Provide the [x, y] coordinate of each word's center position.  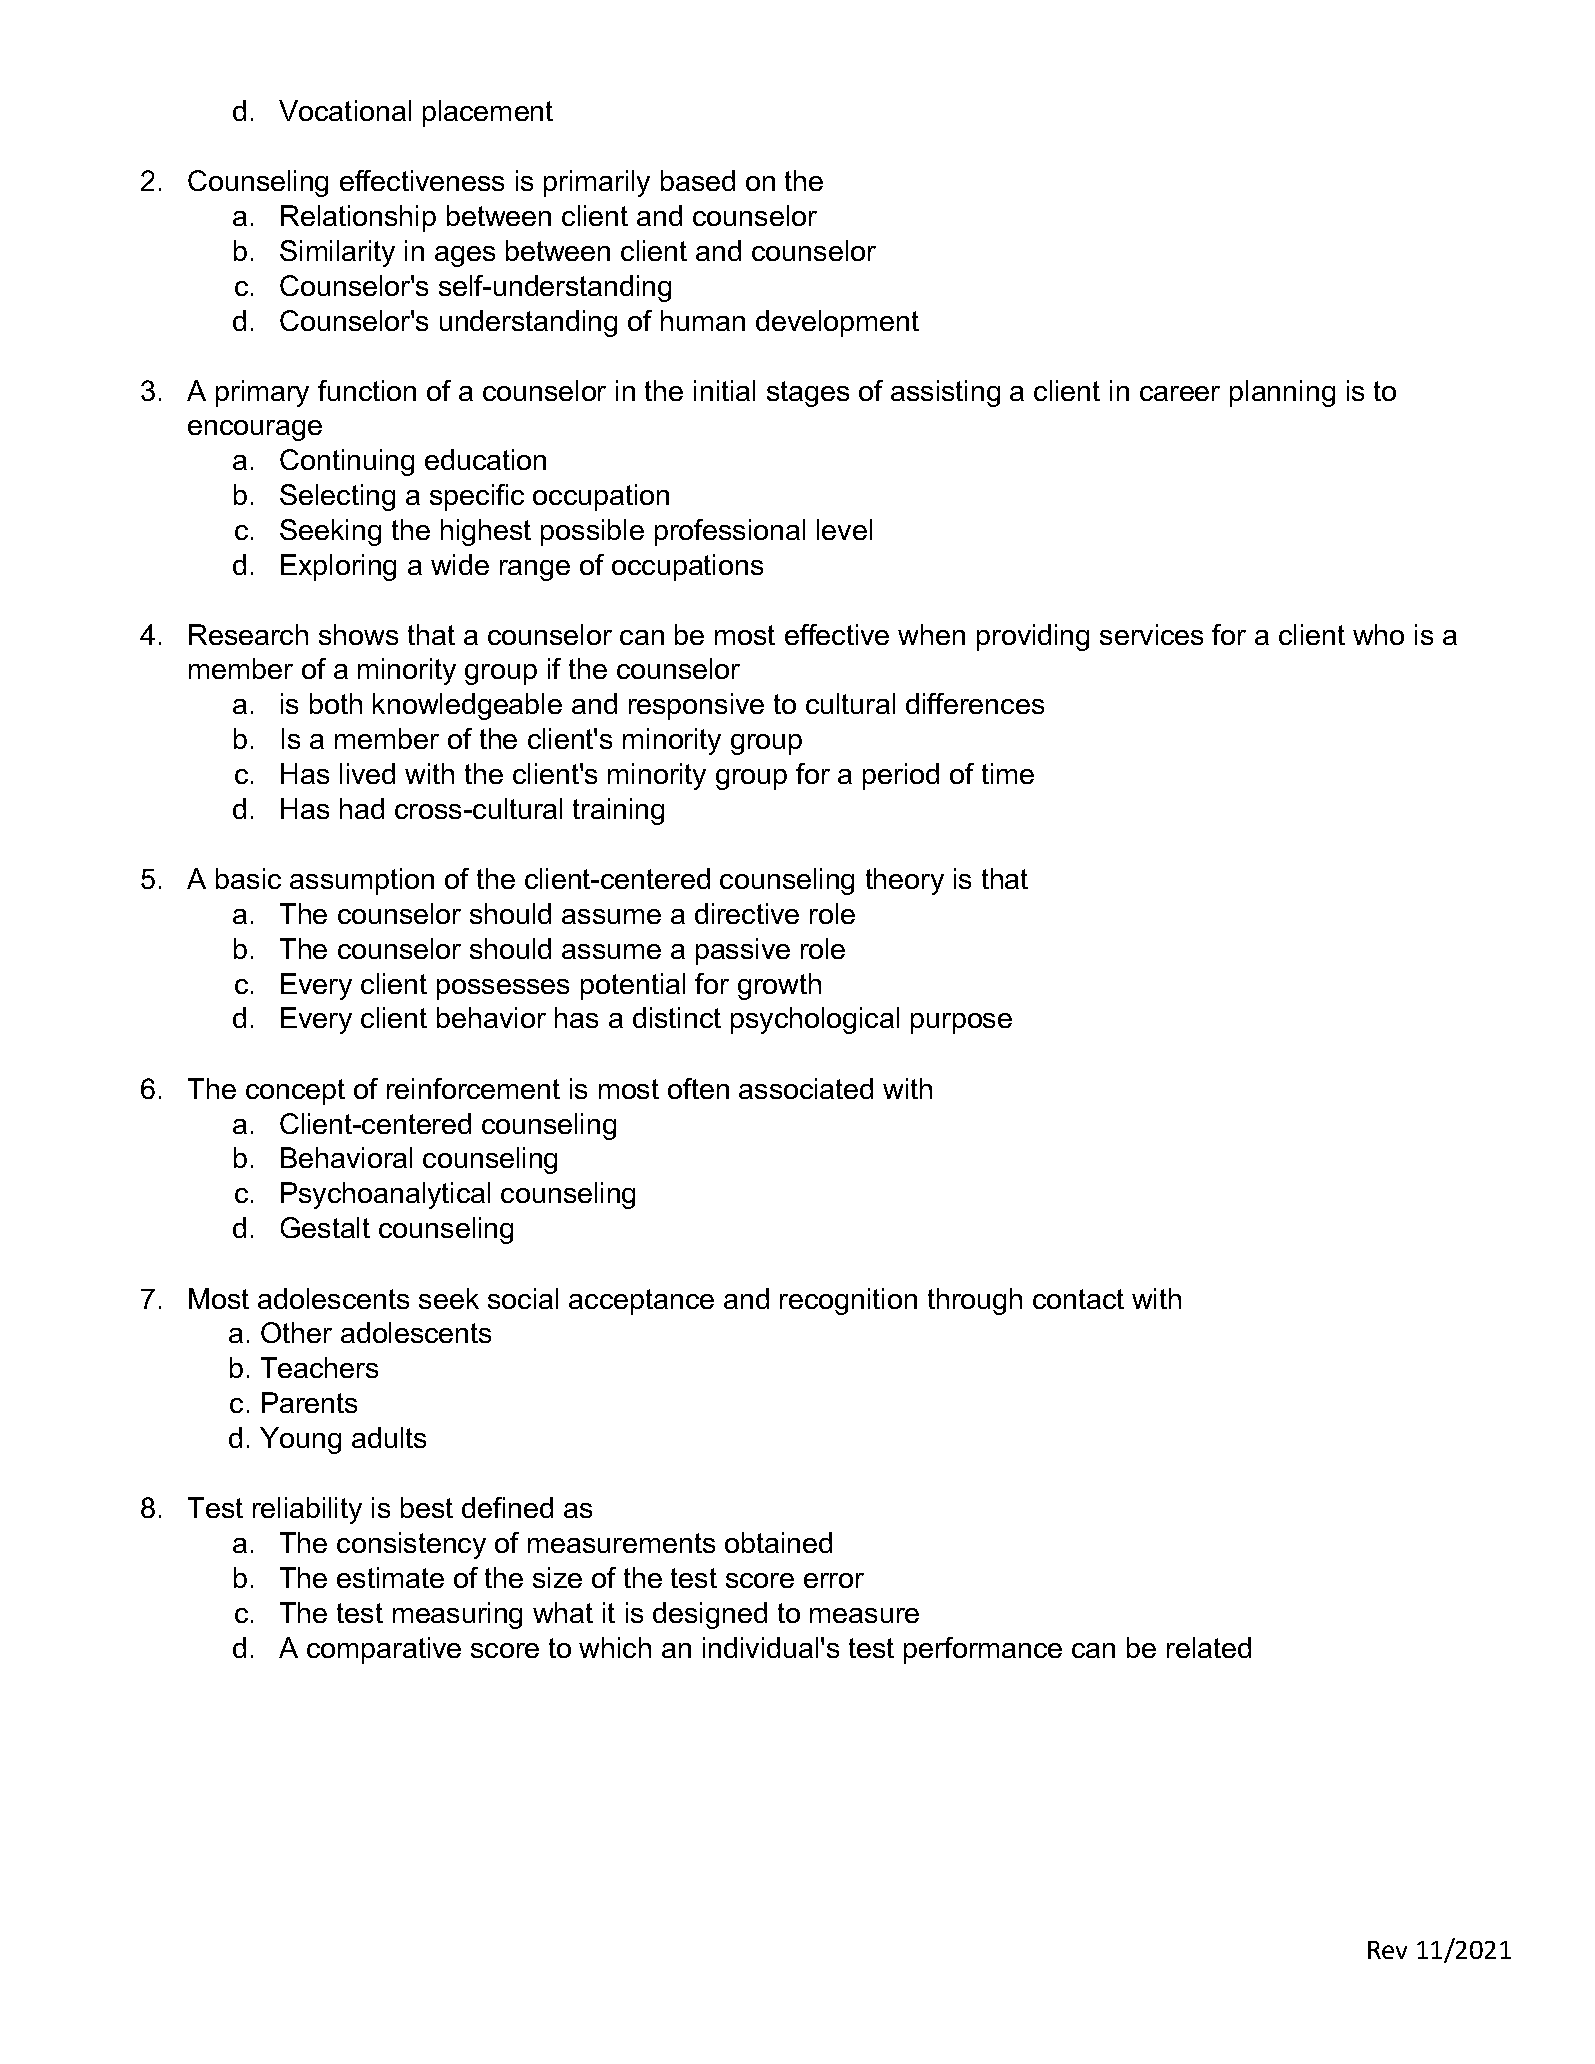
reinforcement [473, 1088]
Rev [1387, 1950]
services [1151, 634]
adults [389, 1437]
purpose [961, 1023]
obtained [778, 1542]
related [1209, 1647]
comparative [384, 1650]
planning [1282, 393]
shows [358, 634]
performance [983, 1650]
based [698, 180]
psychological [815, 1020]
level [844, 529]
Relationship [358, 218]
